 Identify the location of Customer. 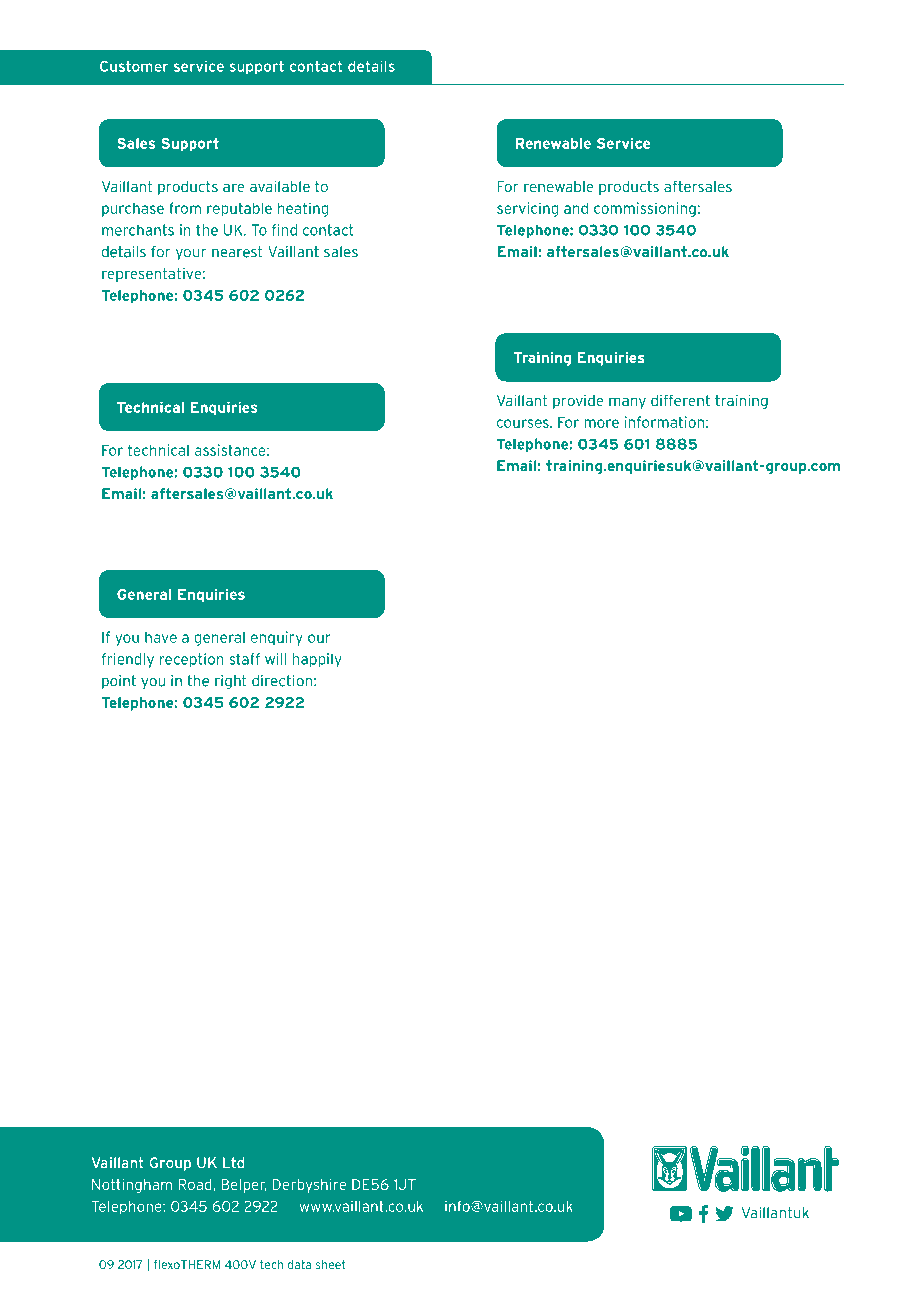
(134, 66).
